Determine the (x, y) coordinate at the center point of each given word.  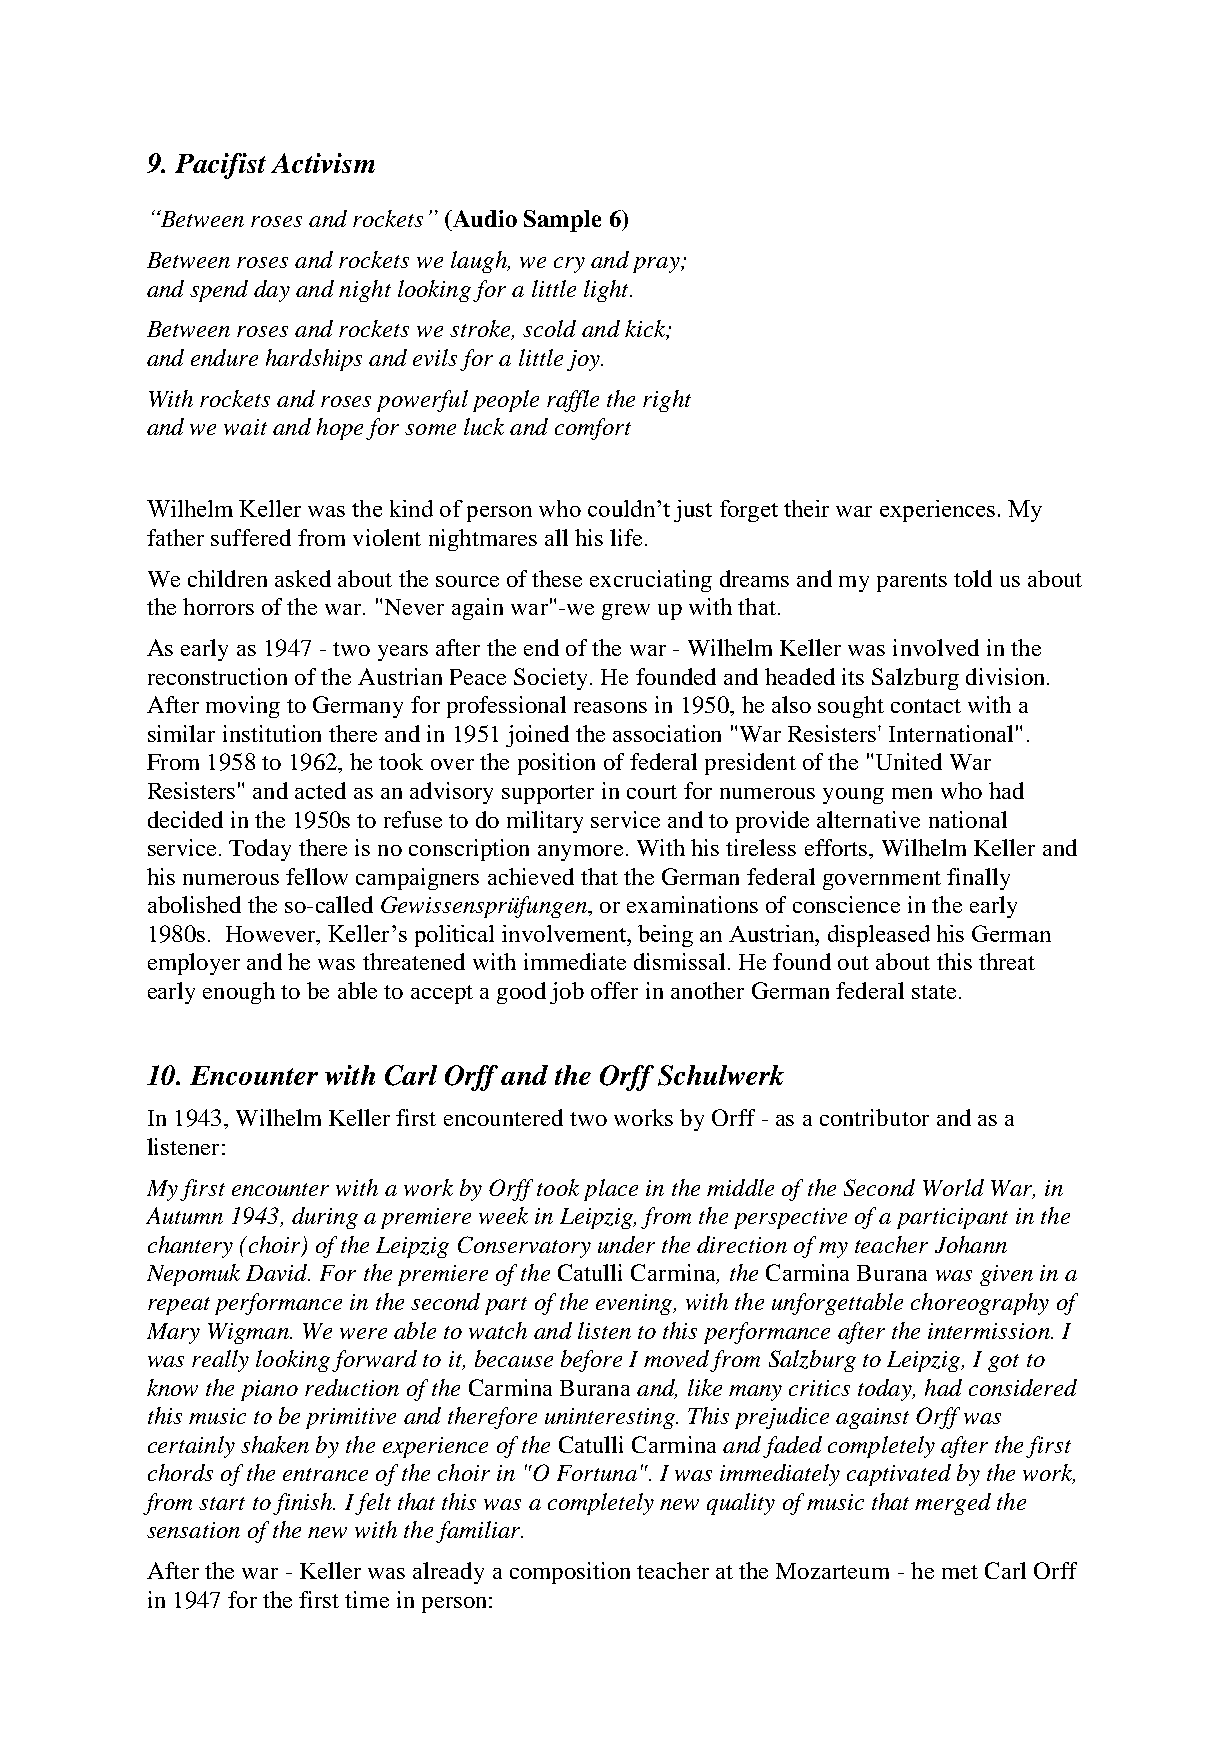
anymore (580, 853)
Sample (562, 221)
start (222, 1503)
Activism (323, 163)
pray (657, 265)
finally (978, 879)
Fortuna (597, 1473)
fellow (317, 876)
